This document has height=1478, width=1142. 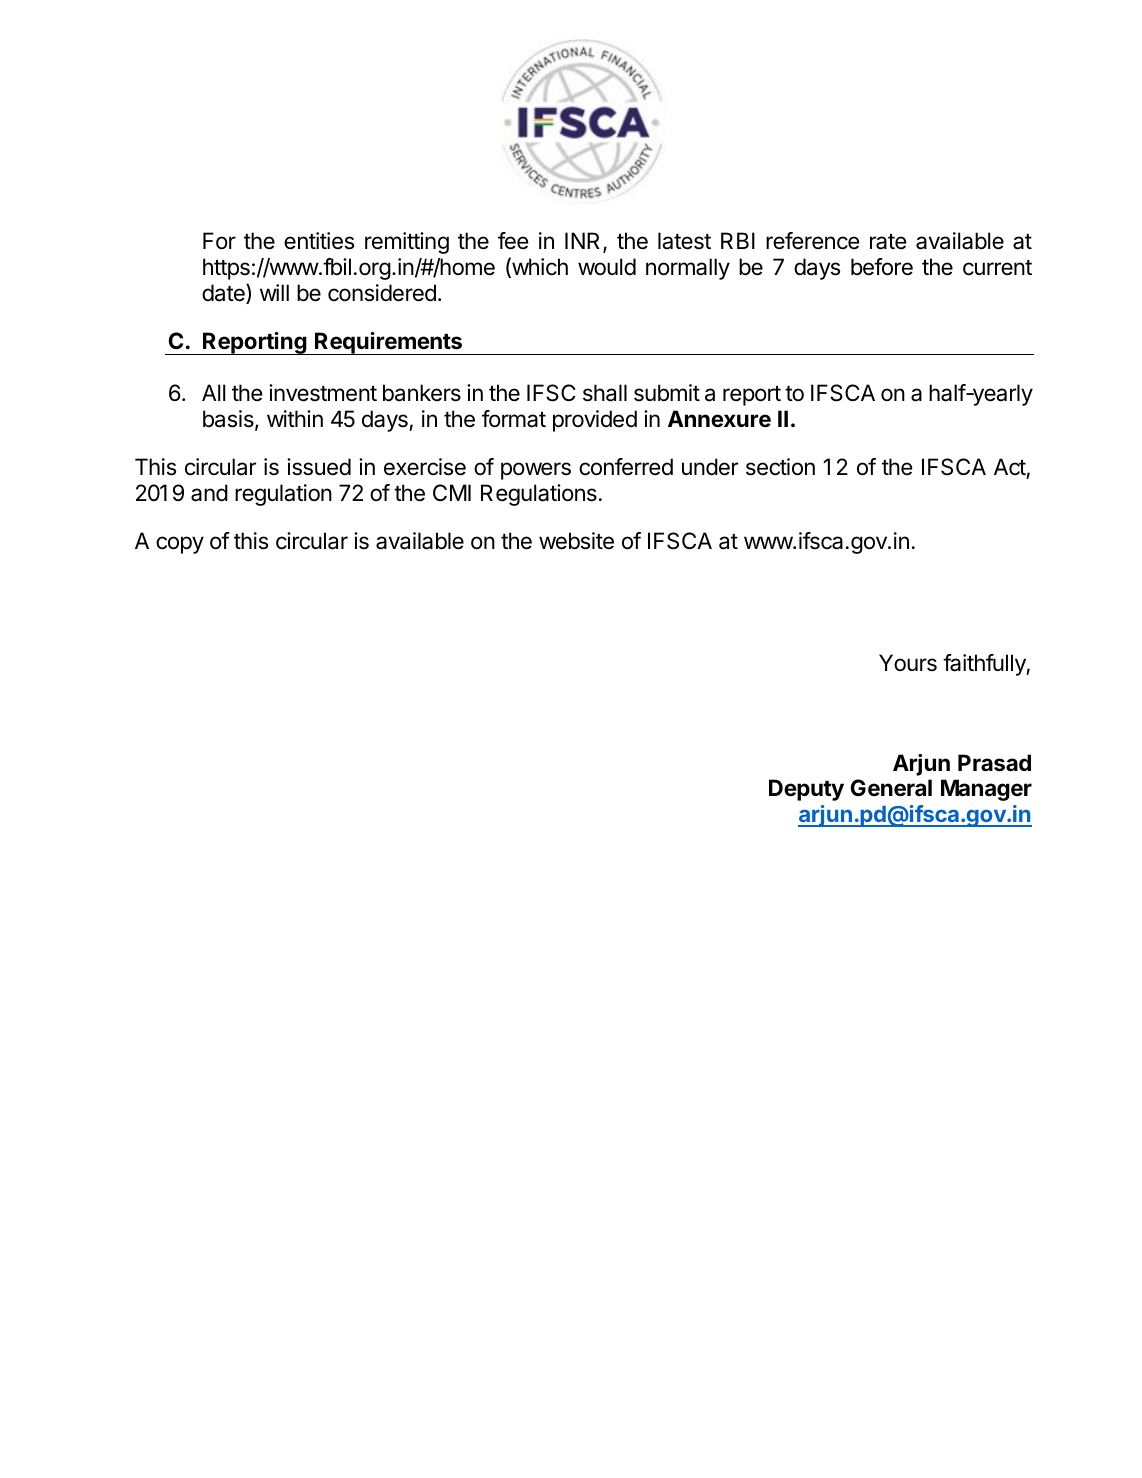 I want to click on before, so click(x=882, y=267).
